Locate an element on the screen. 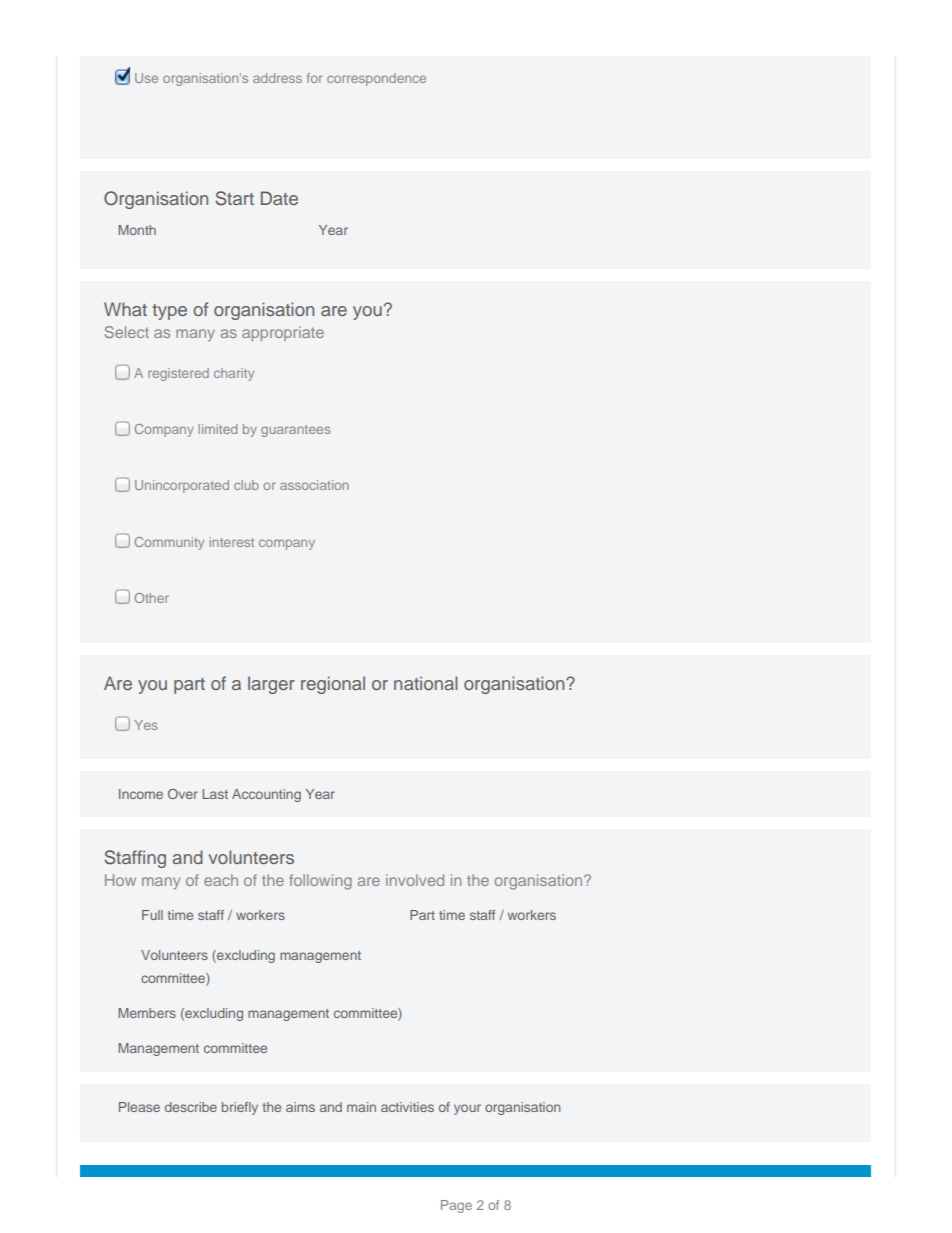 The height and width of the screenshot is (1233, 952). Use is located at coordinates (146, 78).
